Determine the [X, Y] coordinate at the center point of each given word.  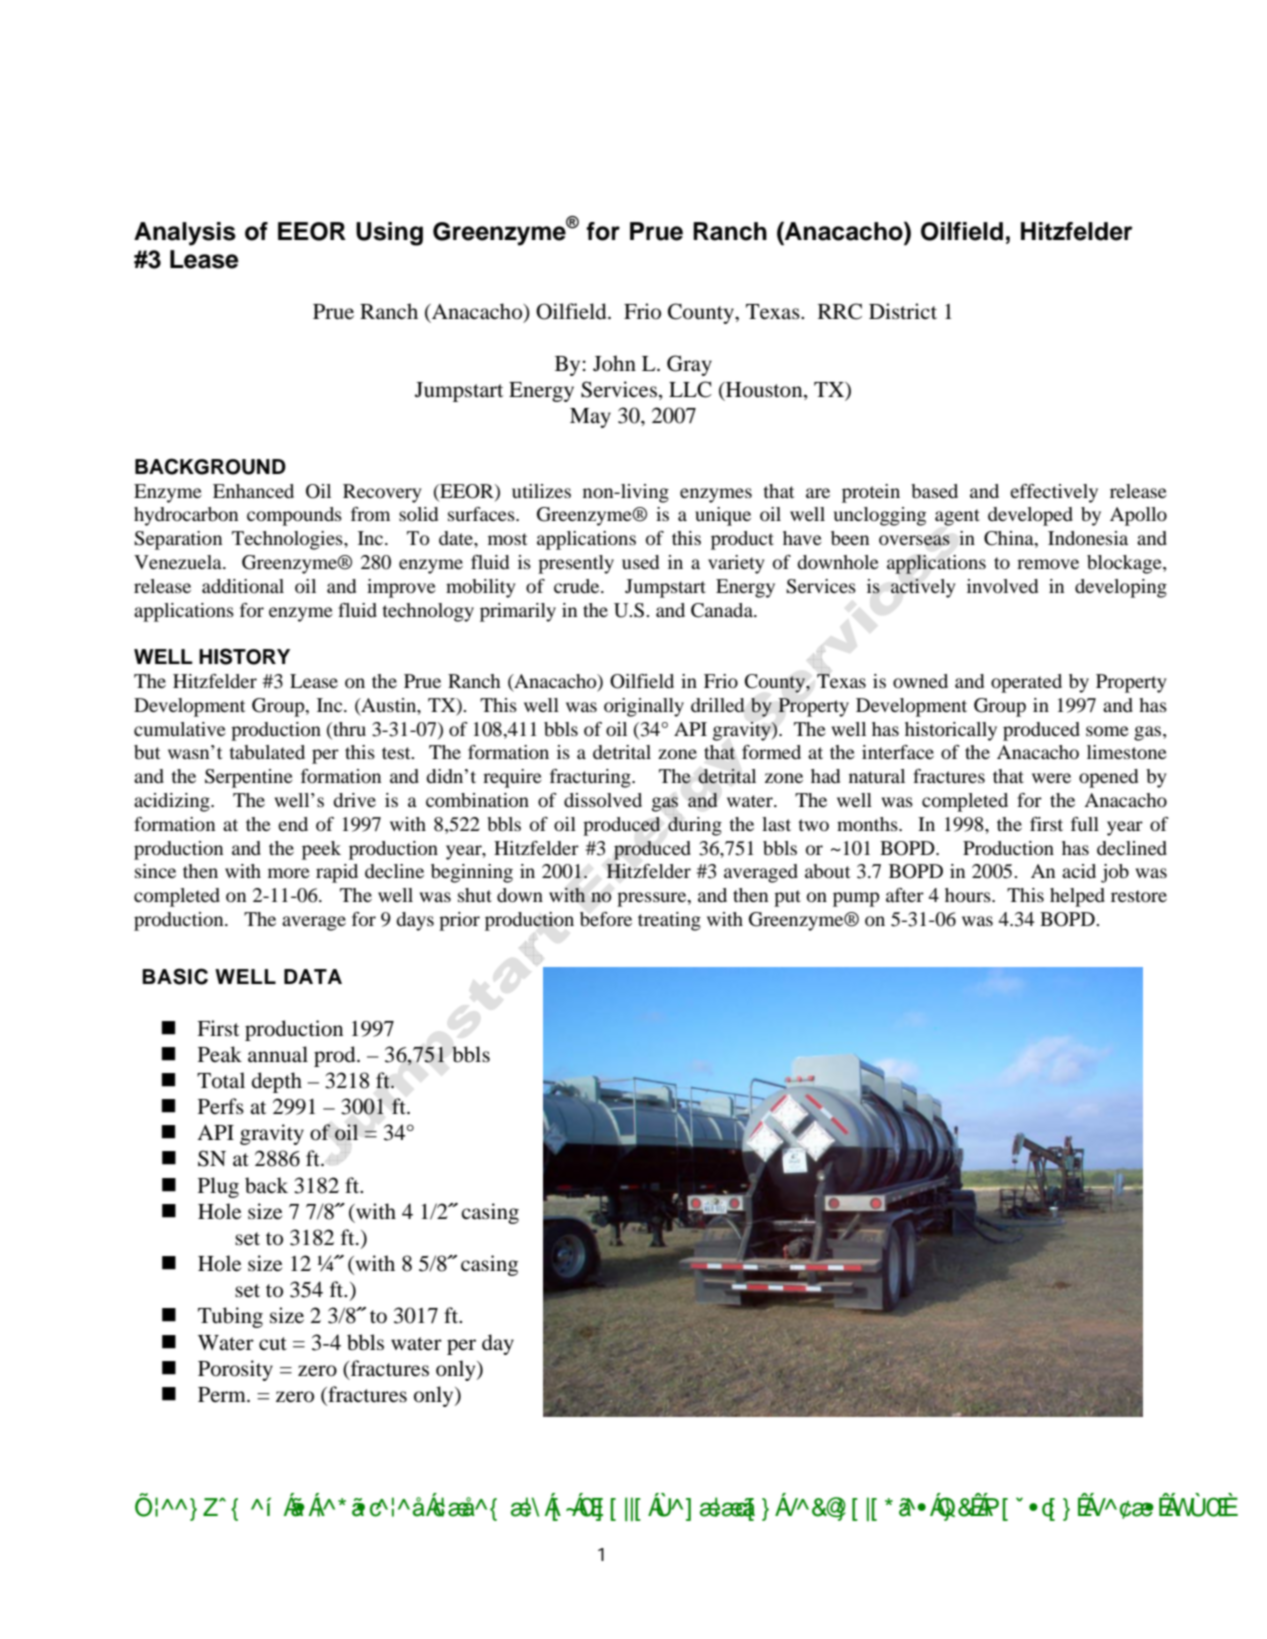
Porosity [235, 1370]
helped [1077, 897]
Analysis [185, 234]
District [903, 311]
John [614, 363]
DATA [313, 976]
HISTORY [244, 656]
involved [1002, 586]
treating [669, 921]
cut [273, 1344]
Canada [723, 610]
